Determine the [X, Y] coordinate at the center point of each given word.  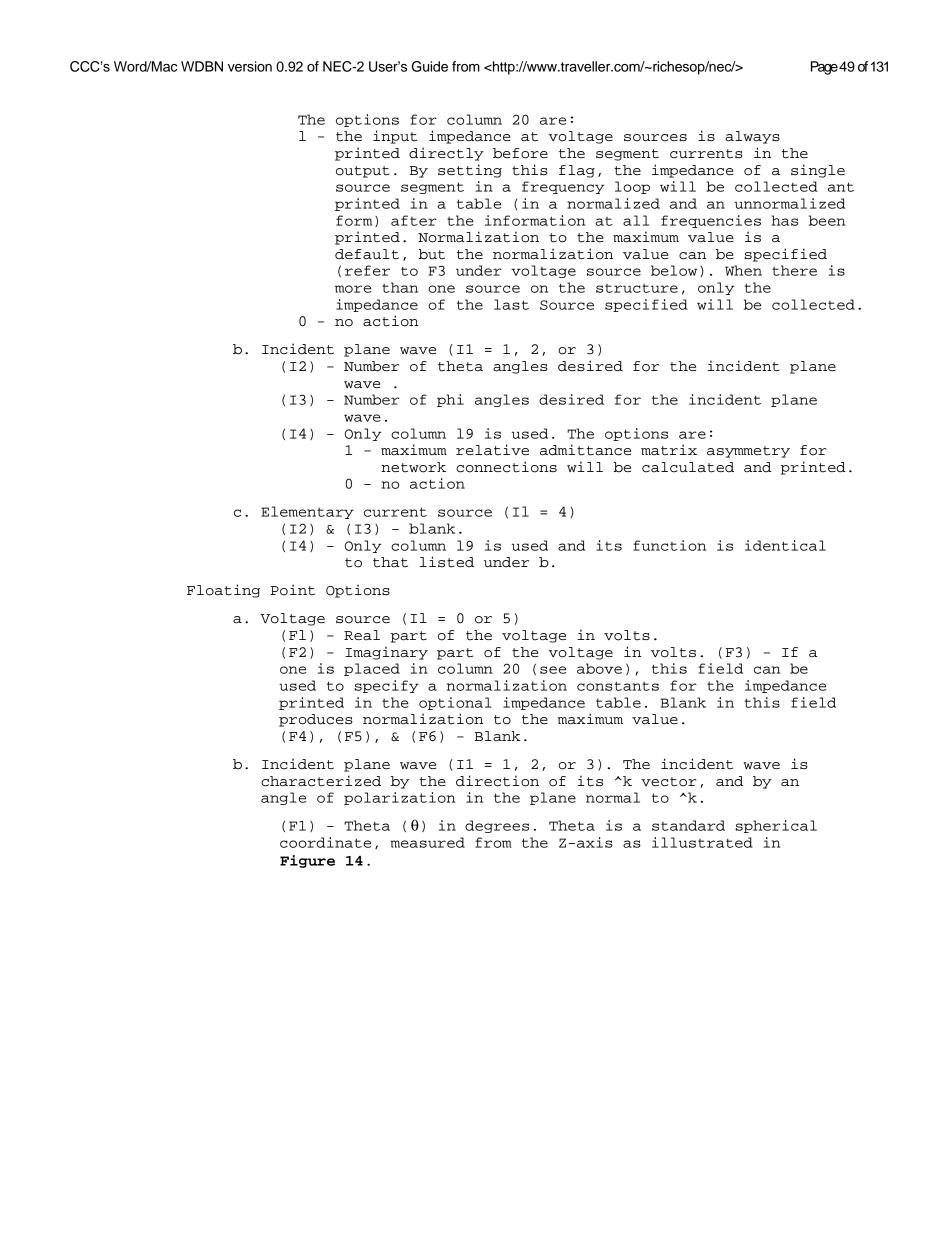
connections [506, 467]
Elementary [307, 512]
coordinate [325, 842]
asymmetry [748, 452]
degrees [497, 826]
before [520, 153]
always [752, 137]
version [250, 66]
